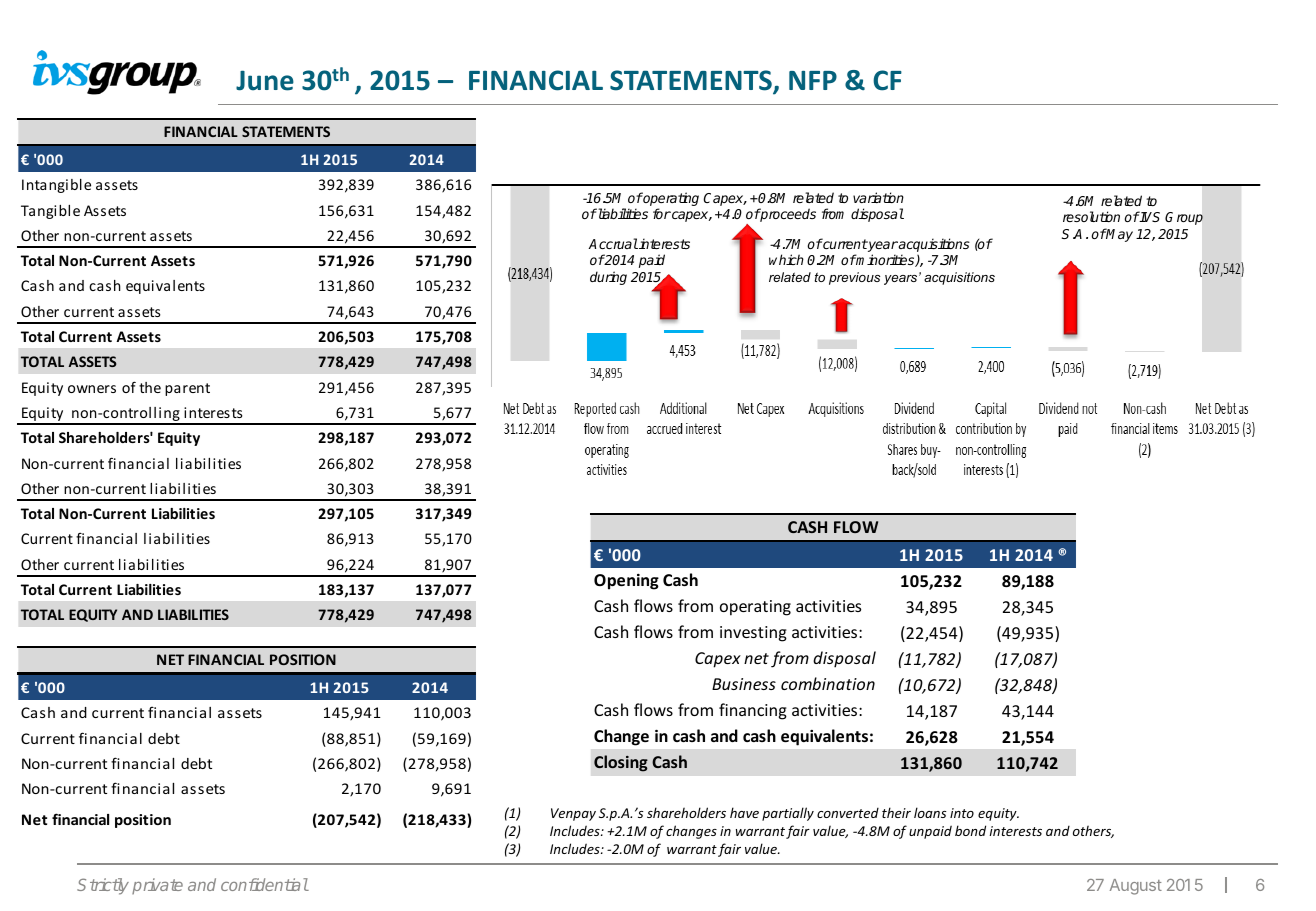 This image has width=1316, height=911. I want to click on Business, so click(744, 684).
